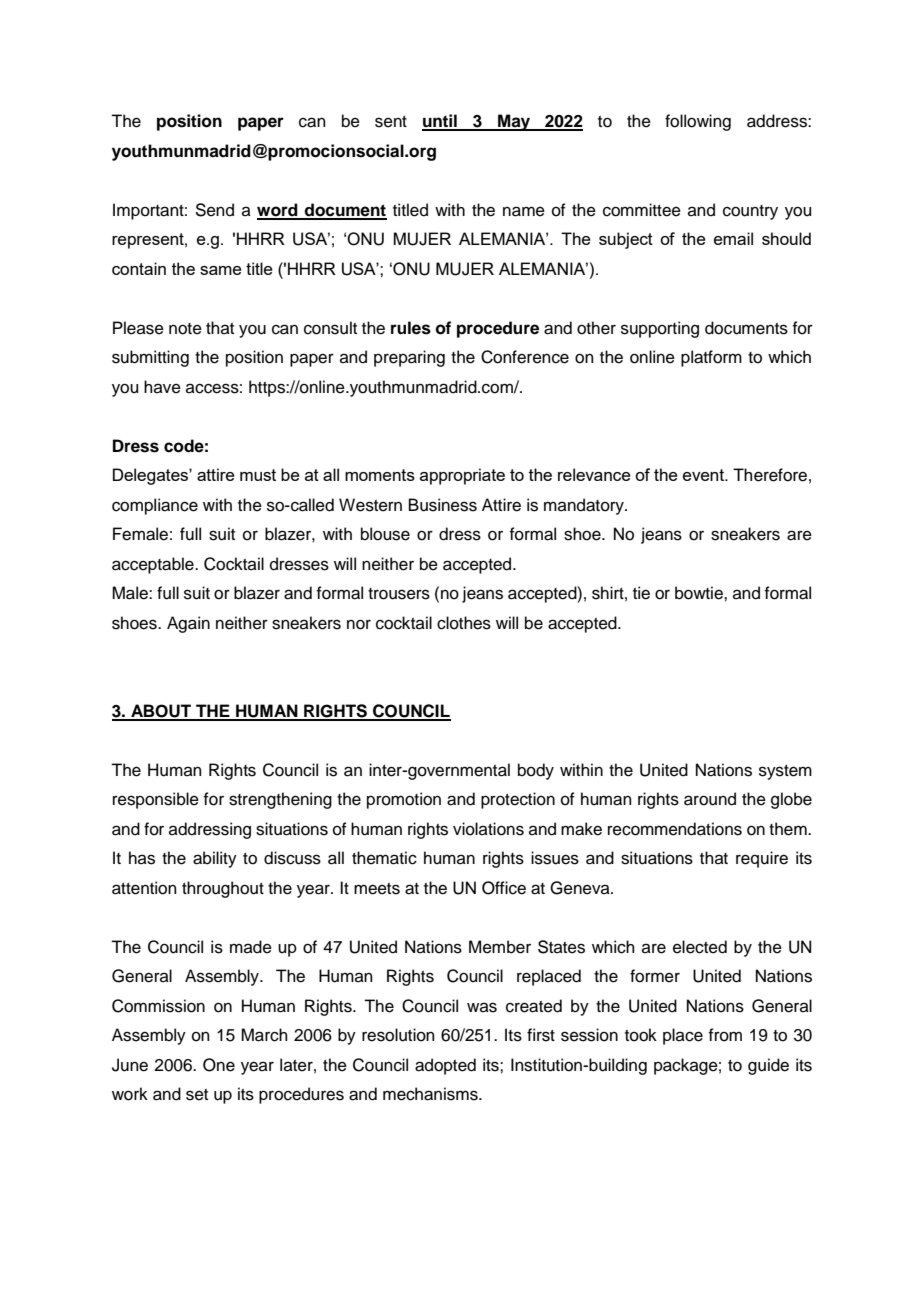 The image size is (924, 1307). What do you see at coordinates (219, 1065) in the screenshot?
I see `One` at bounding box center [219, 1065].
